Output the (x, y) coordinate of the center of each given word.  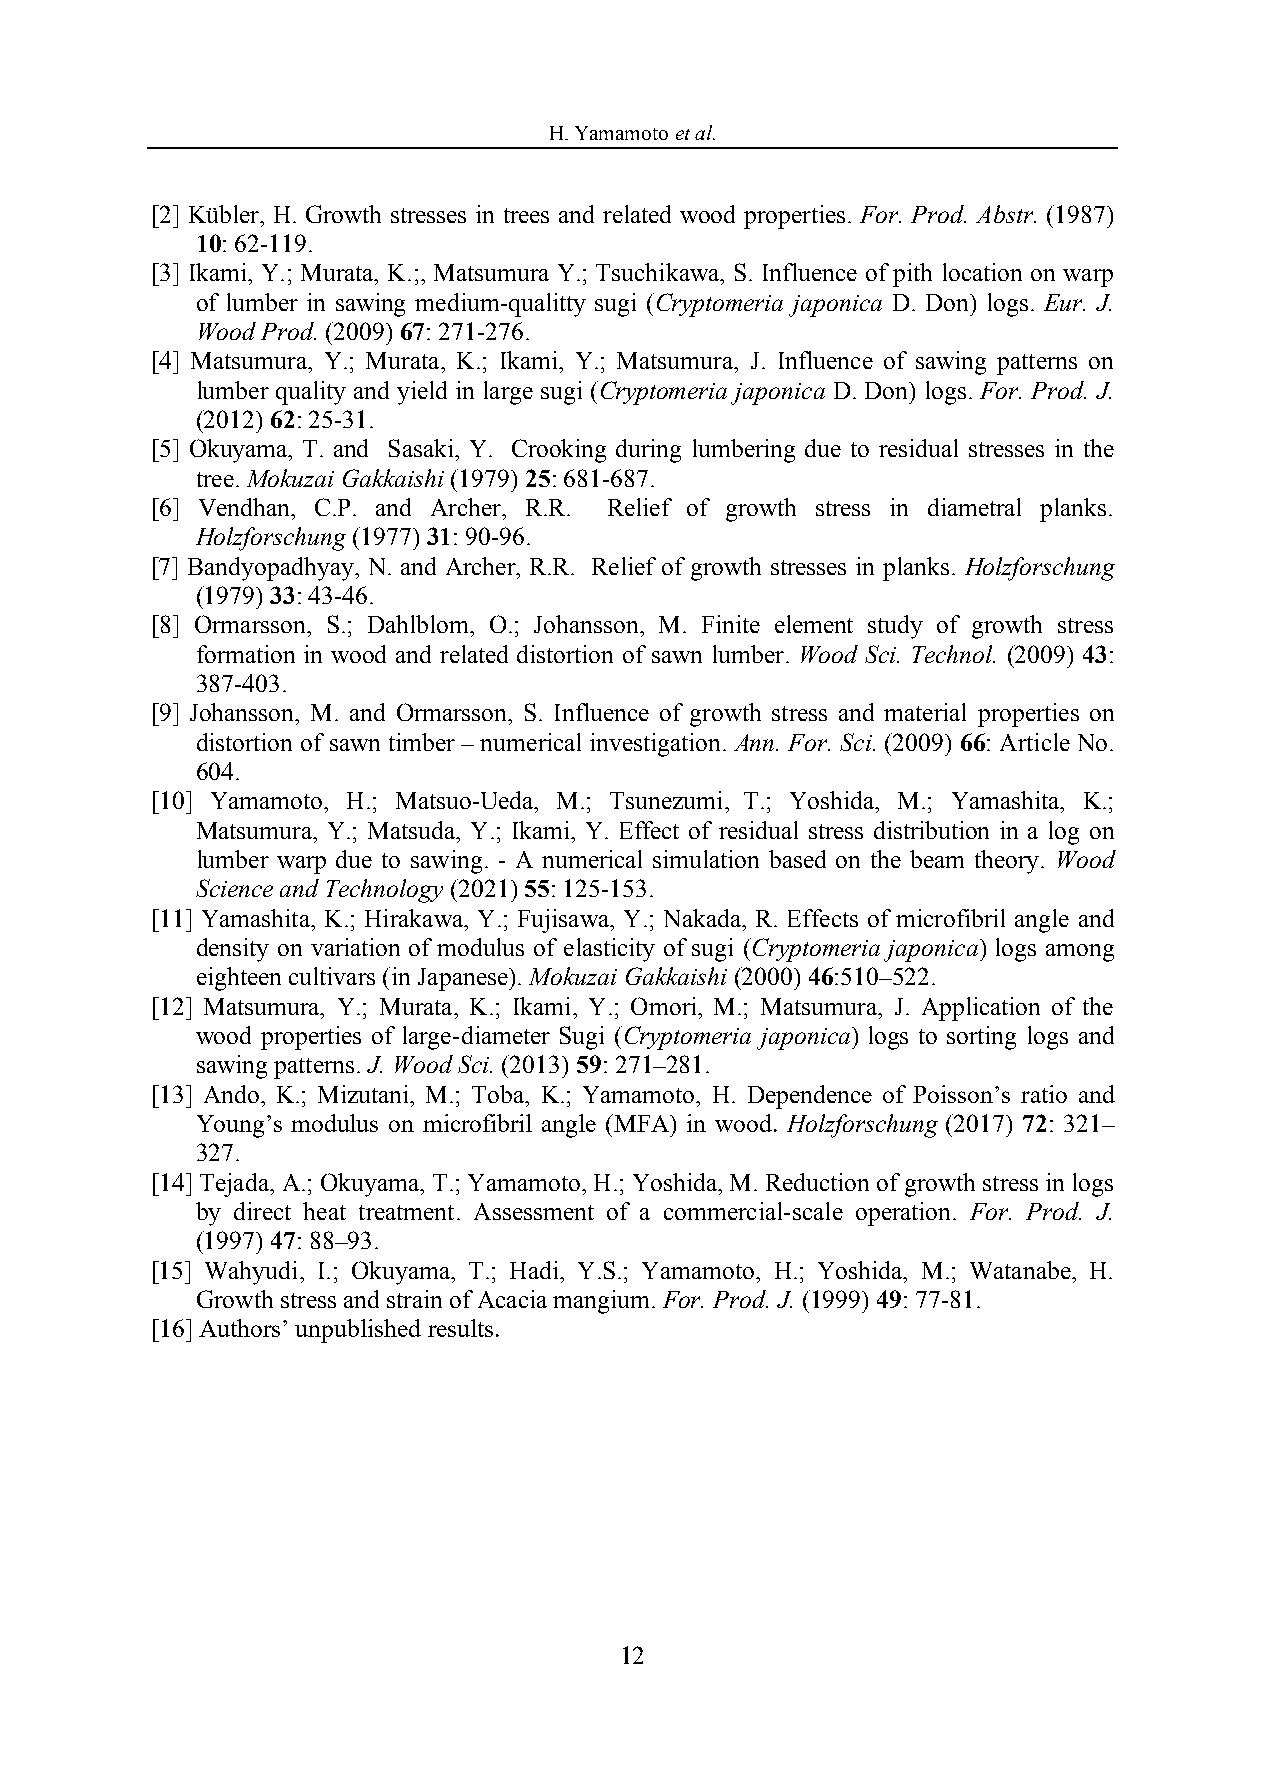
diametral (974, 507)
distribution (931, 830)
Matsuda (413, 830)
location (982, 272)
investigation (657, 745)
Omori (665, 1006)
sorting (981, 1038)
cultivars (332, 976)
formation (246, 654)
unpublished (358, 1331)
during (648, 451)
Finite (731, 624)
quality (311, 393)
